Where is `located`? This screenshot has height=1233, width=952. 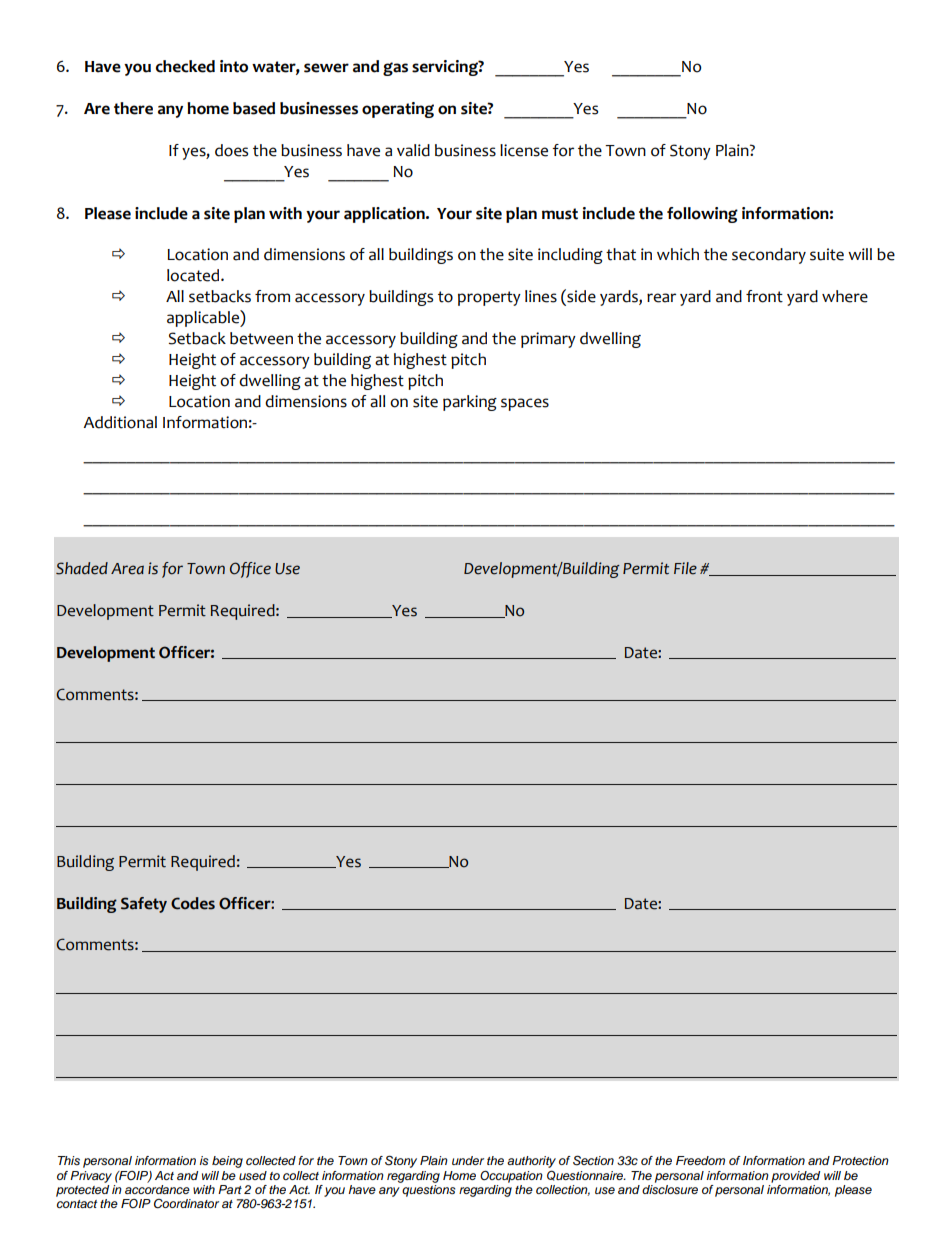 located is located at coordinates (194, 275).
